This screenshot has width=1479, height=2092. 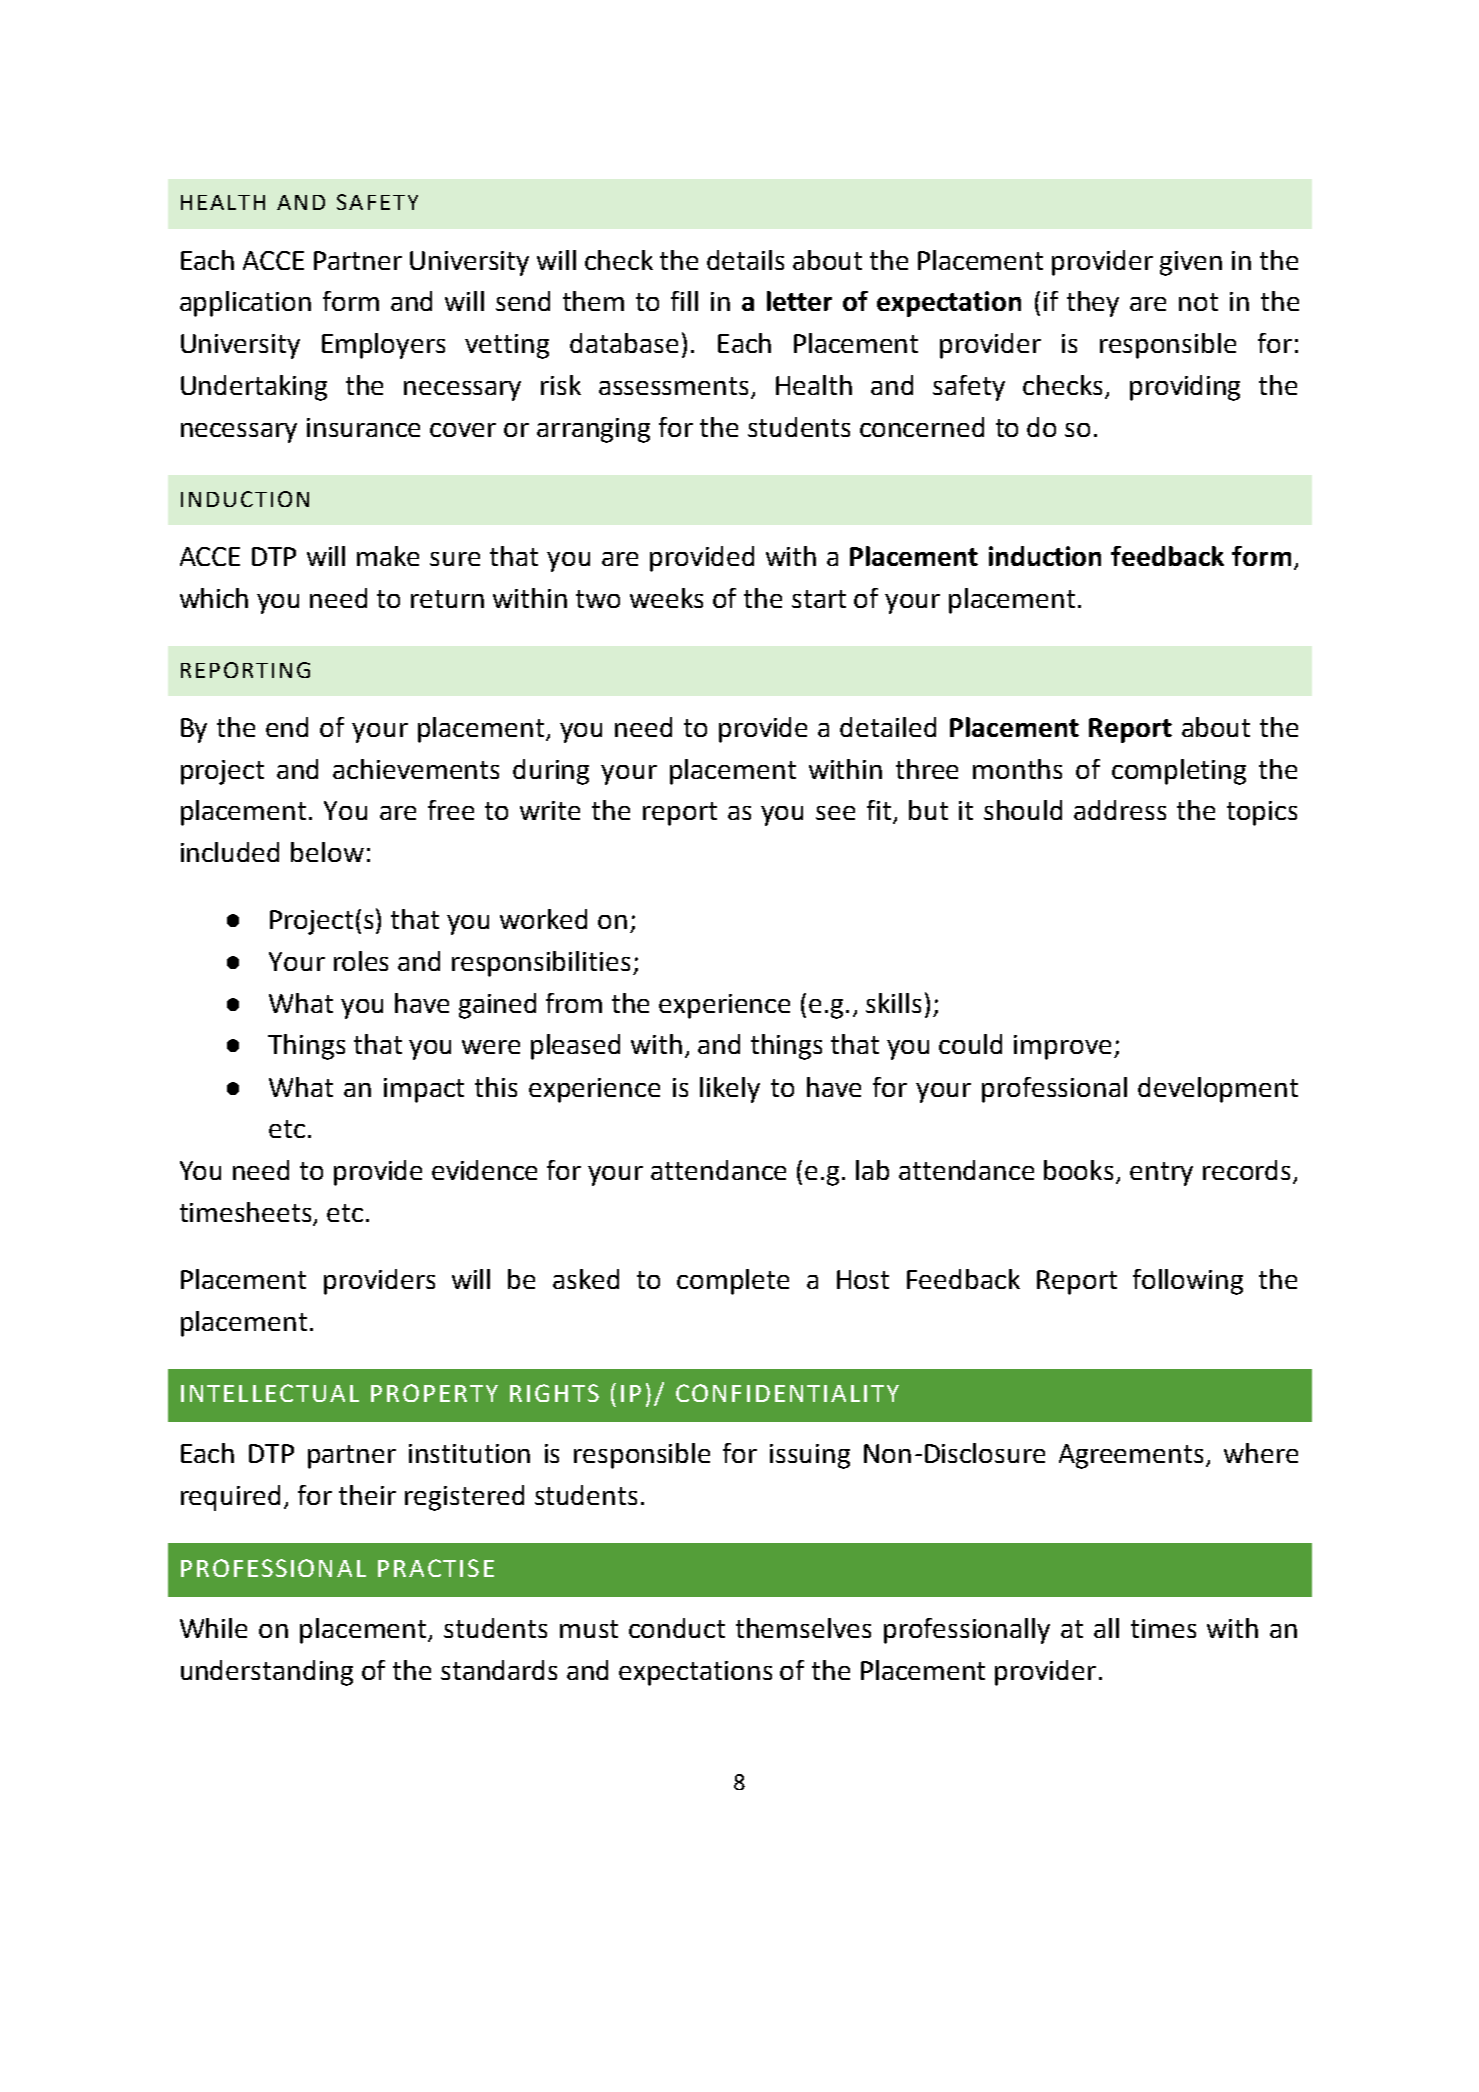 What do you see at coordinates (1179, 772) in the screenshot?
I see `completing` at bounding box center [1179, 772].
